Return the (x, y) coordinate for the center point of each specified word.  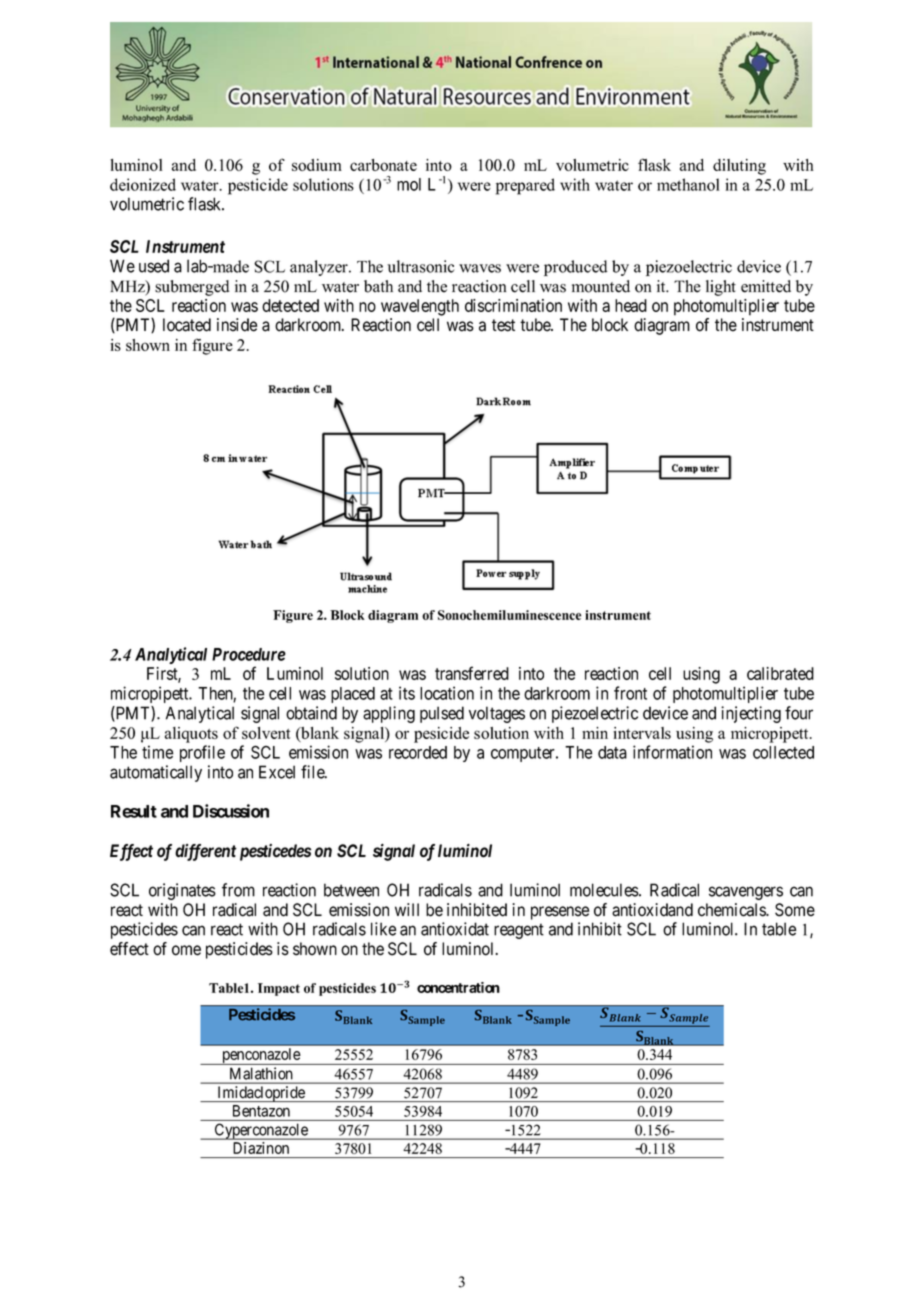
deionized (143, 184)
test (503, 325)
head (631, 305)
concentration (458, 987)
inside (237, 325)
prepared (525, 186)
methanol (688, 184)
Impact (279, 989)
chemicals (732, 910)
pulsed (442, 714)
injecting (751, 714)
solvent (266, 733)
